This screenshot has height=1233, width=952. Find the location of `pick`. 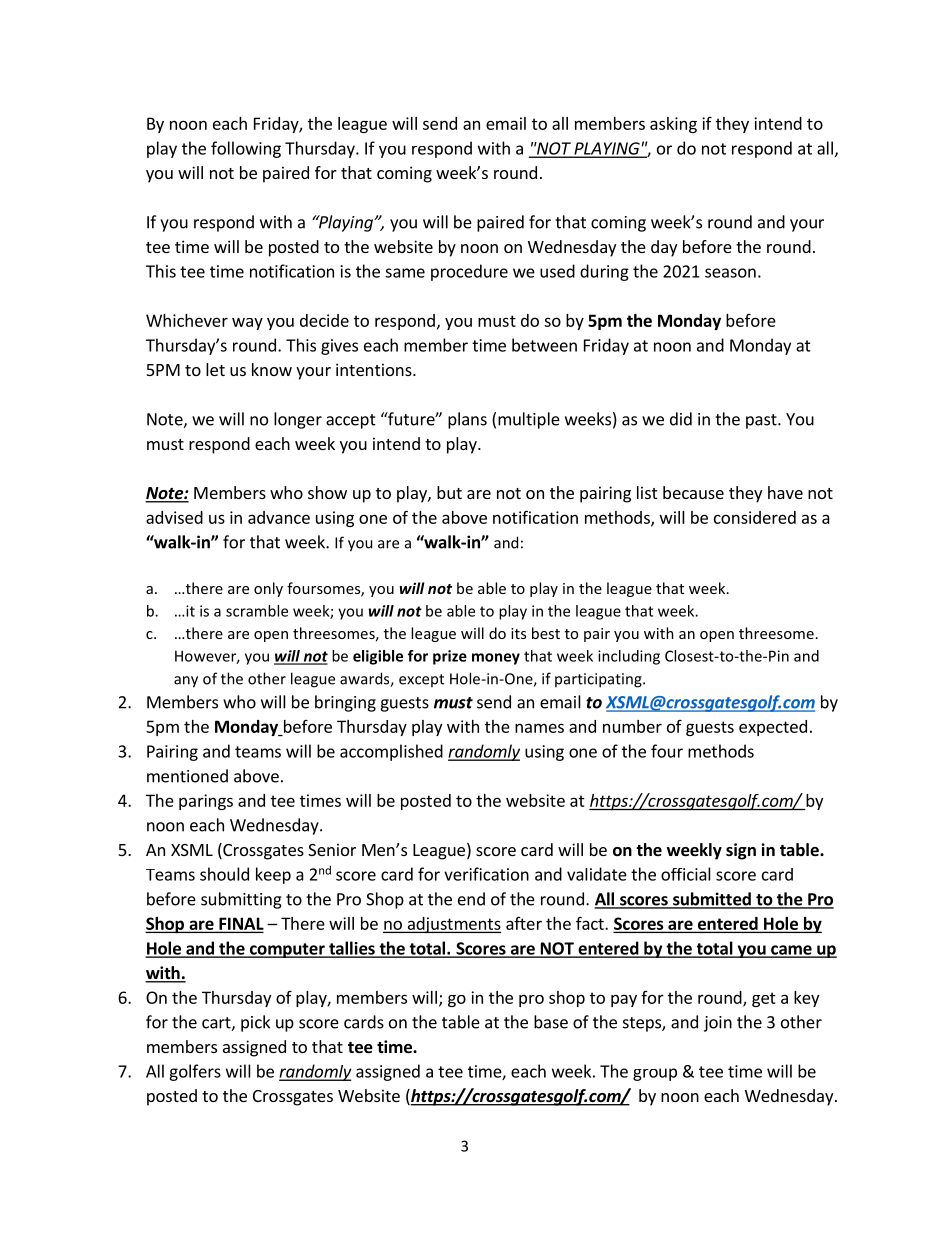

pick is located at coordinates (255, 1023).
